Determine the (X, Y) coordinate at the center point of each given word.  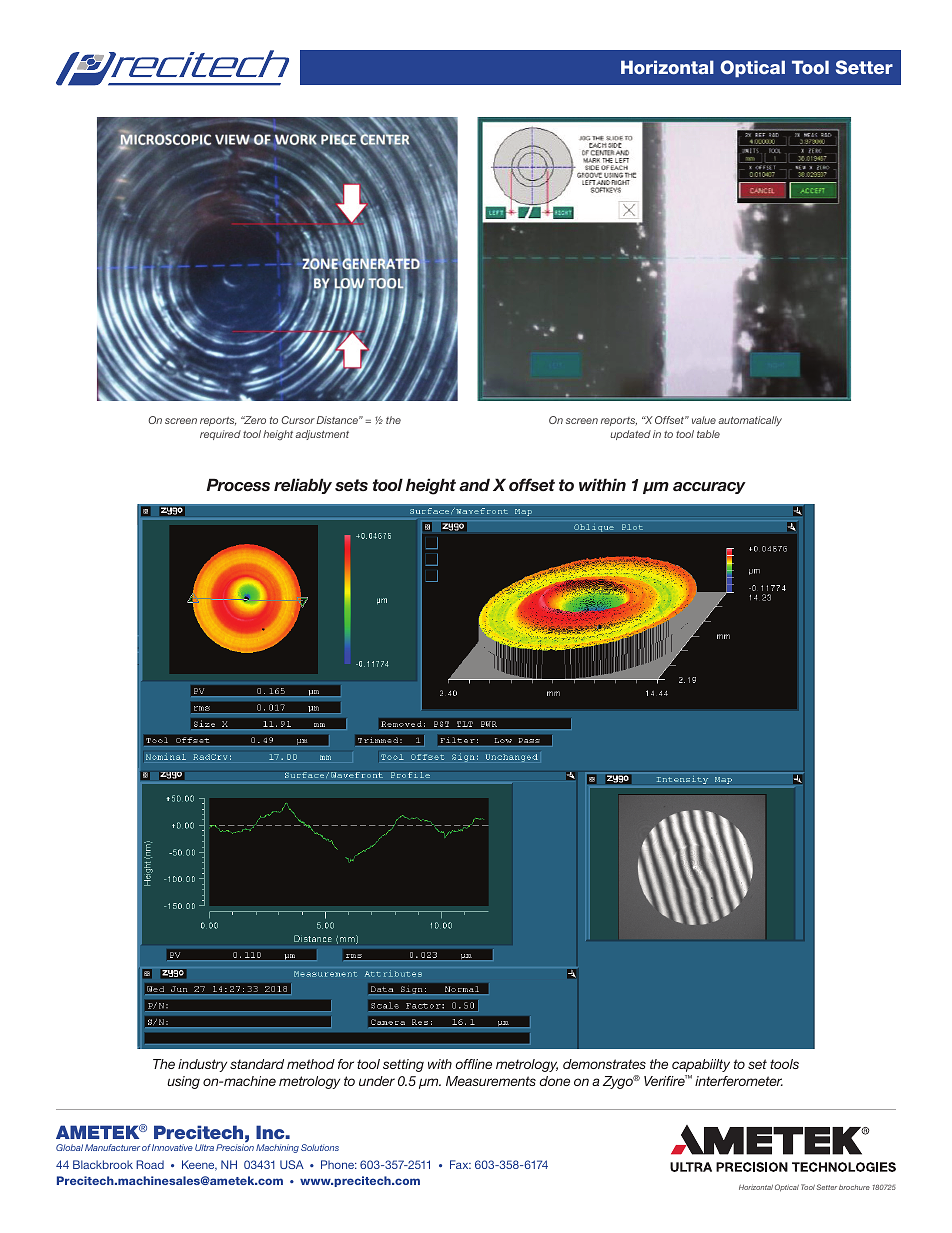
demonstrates (604, 1064)
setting (403, 1065)
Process (238, 484)
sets (351, 485)
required (220, 435)
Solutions (320, 1147)
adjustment (322, 435)
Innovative (172, 1147)
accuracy (709, 488)
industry (202, 1065)
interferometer (739, 1081)
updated (630, 435)
